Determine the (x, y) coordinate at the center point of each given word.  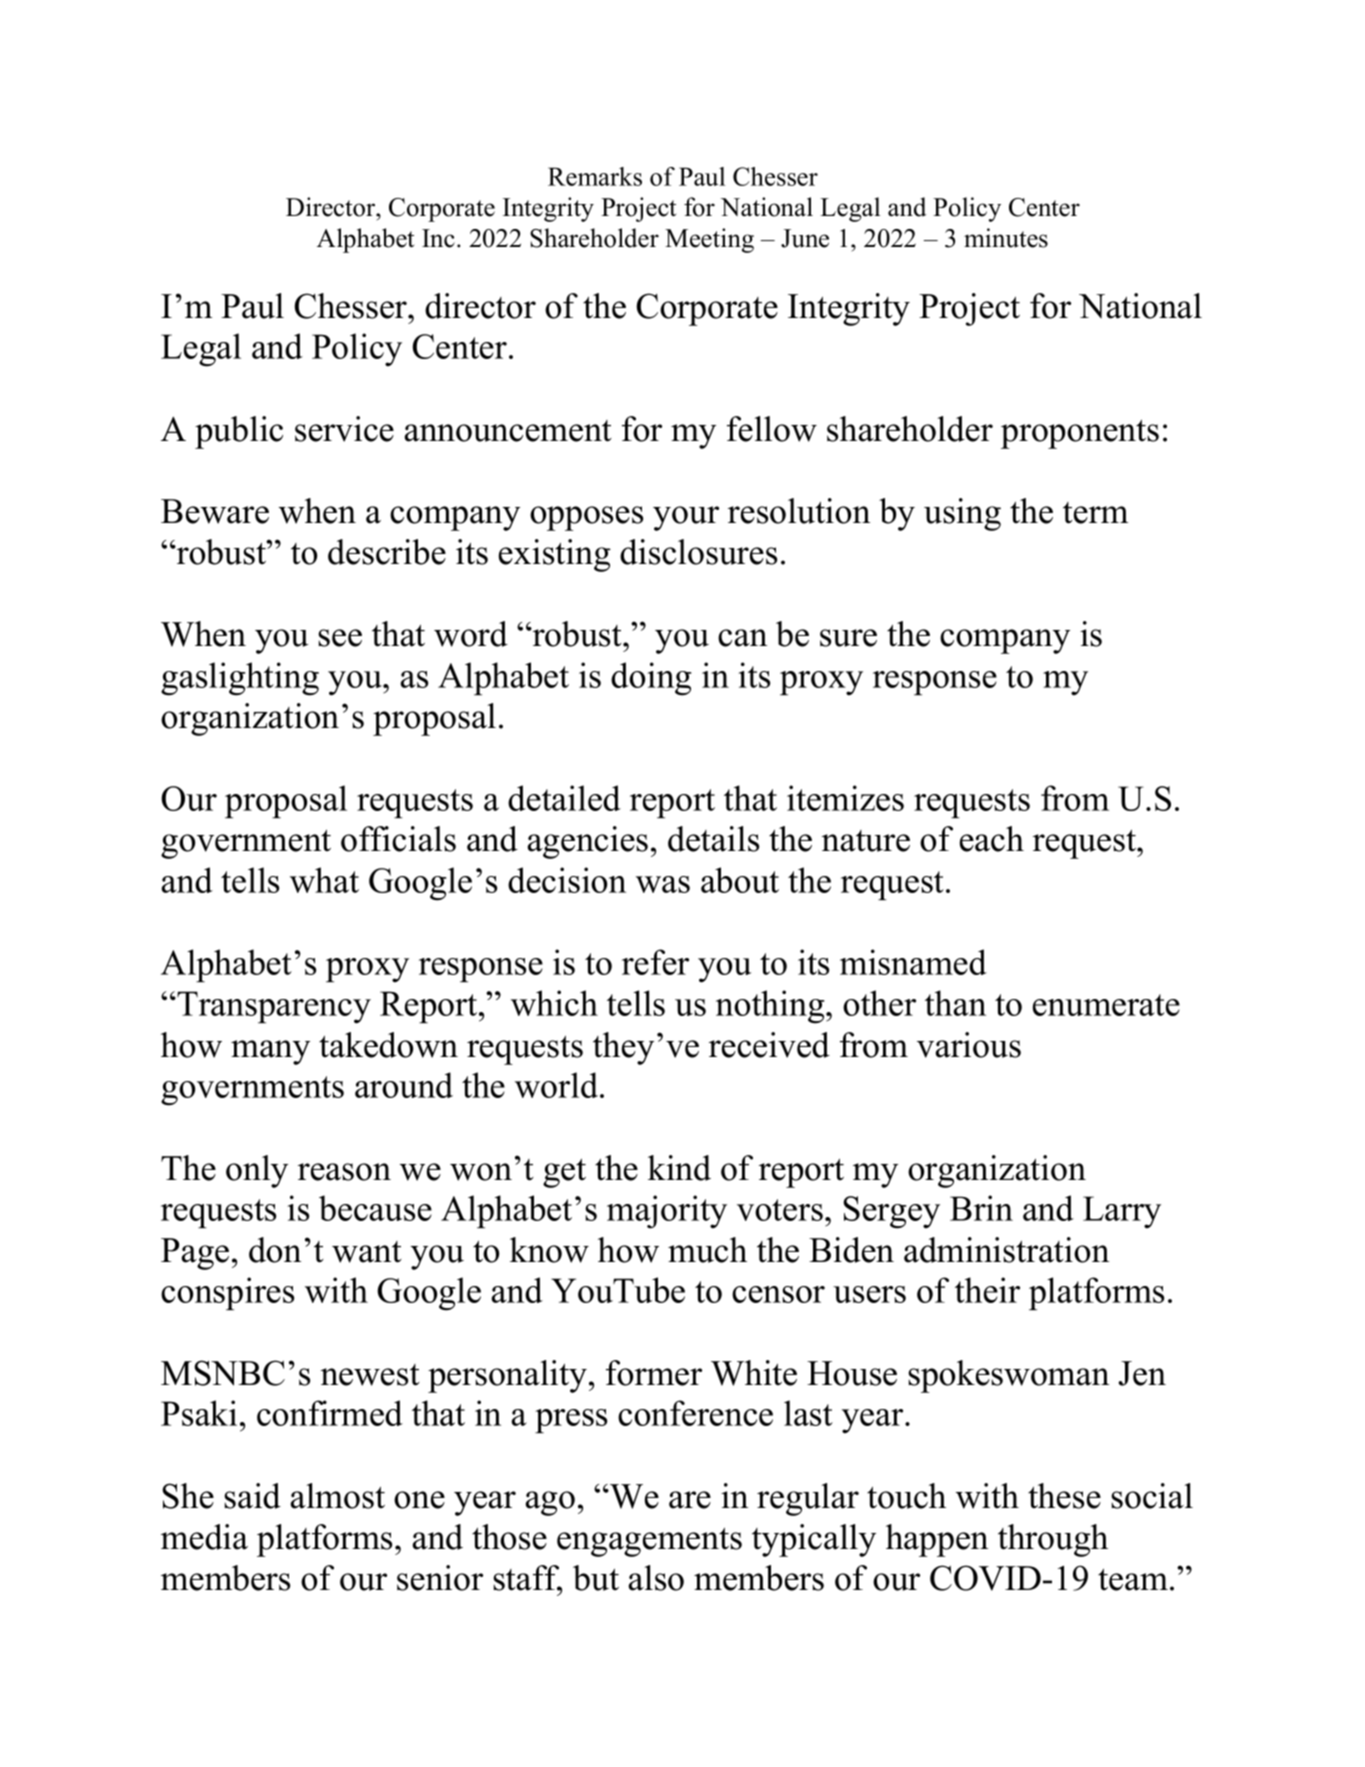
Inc (438, 238)
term (1095, 513)
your (686, 518)
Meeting (709, 240)
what (324, 880)
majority (667, 1212)
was (663, 884)
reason (344, 1172)
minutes (1006, 238)
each (992, 839)
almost (337, 1496)
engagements (649, 1542)
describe (387, 552)
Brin (981, 1208)
